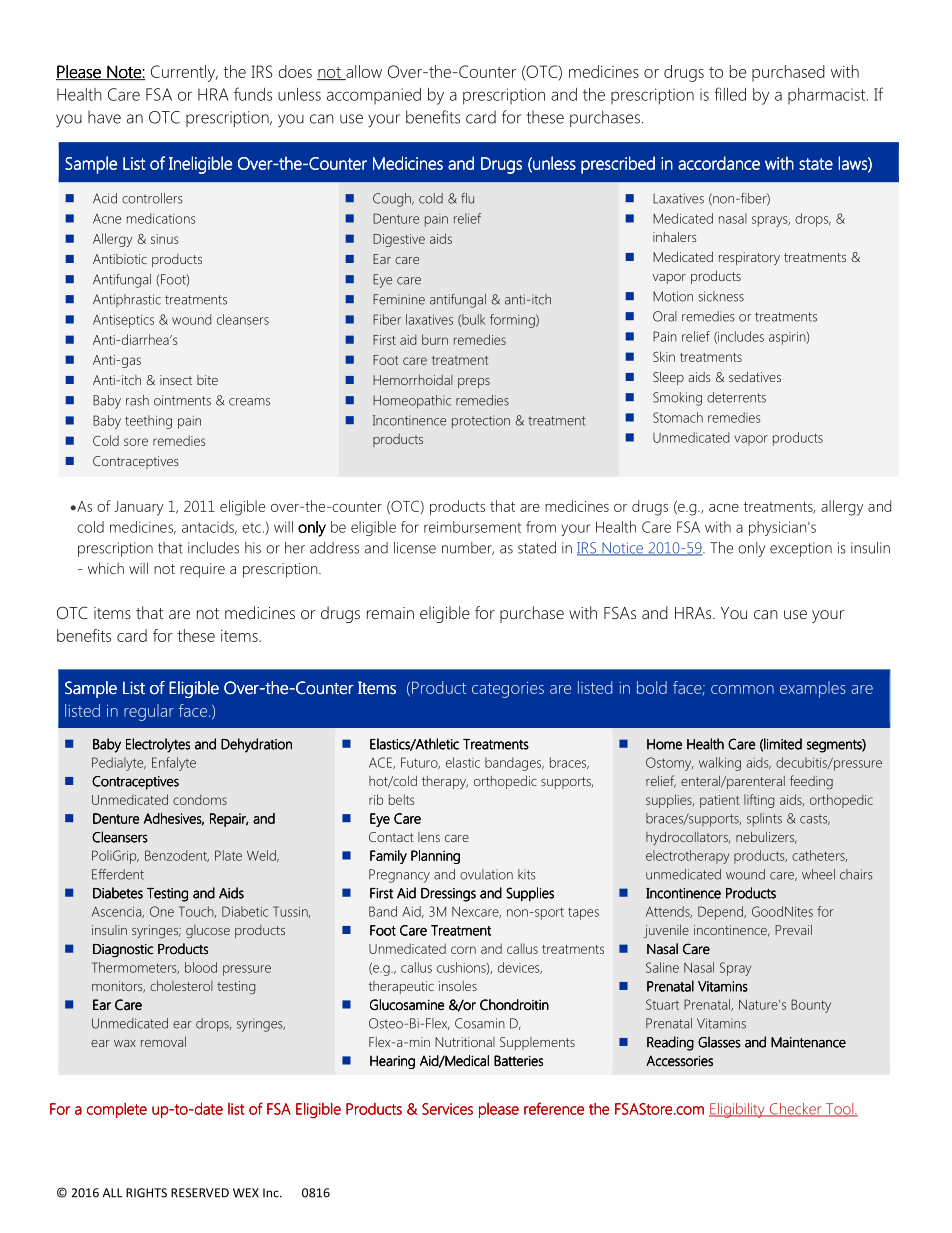  What do you see at coordinates (253, 94) in the document?
I see `funds` at bounding box center [253, 94].
